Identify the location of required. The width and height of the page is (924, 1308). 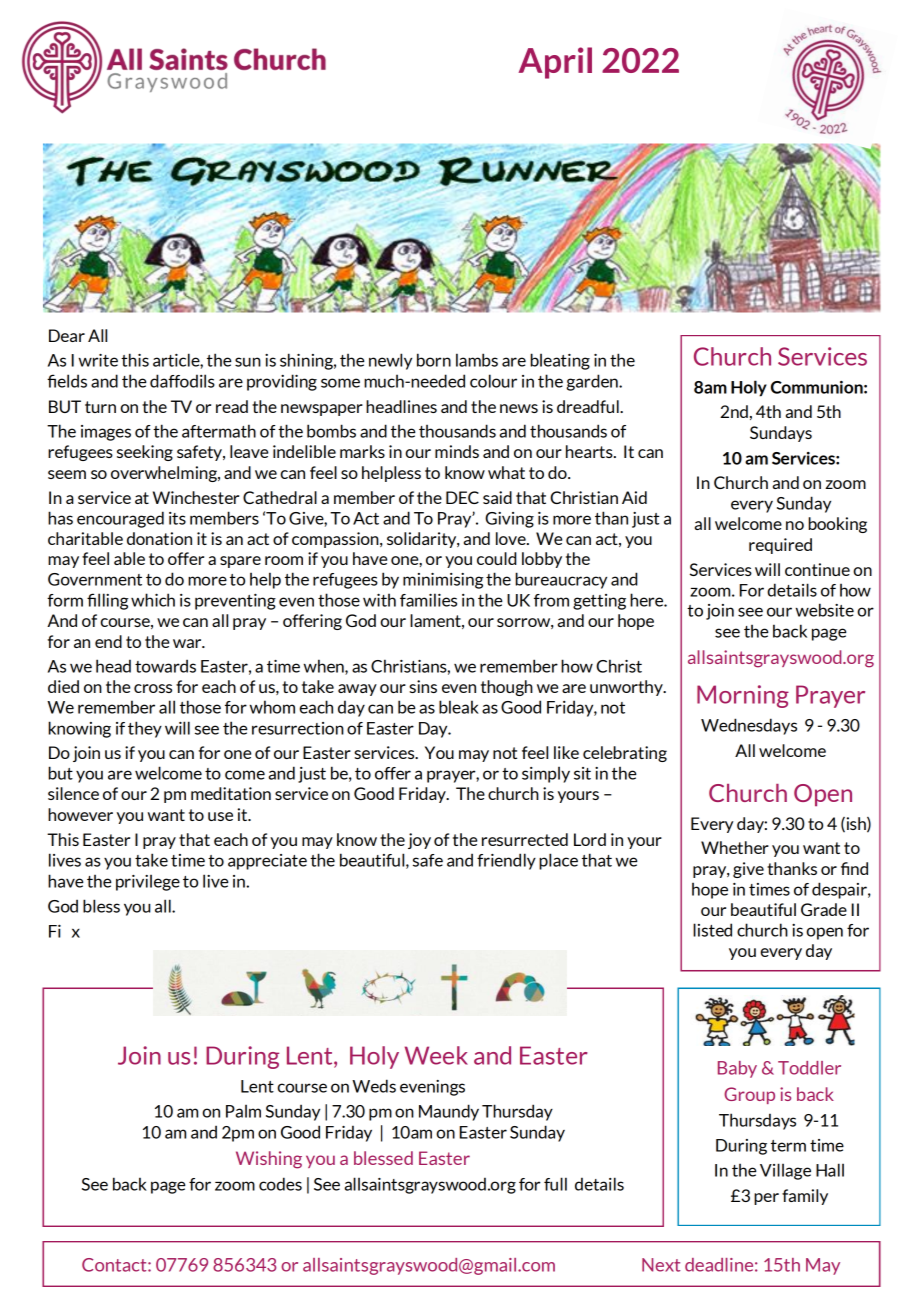
(780, 546).
